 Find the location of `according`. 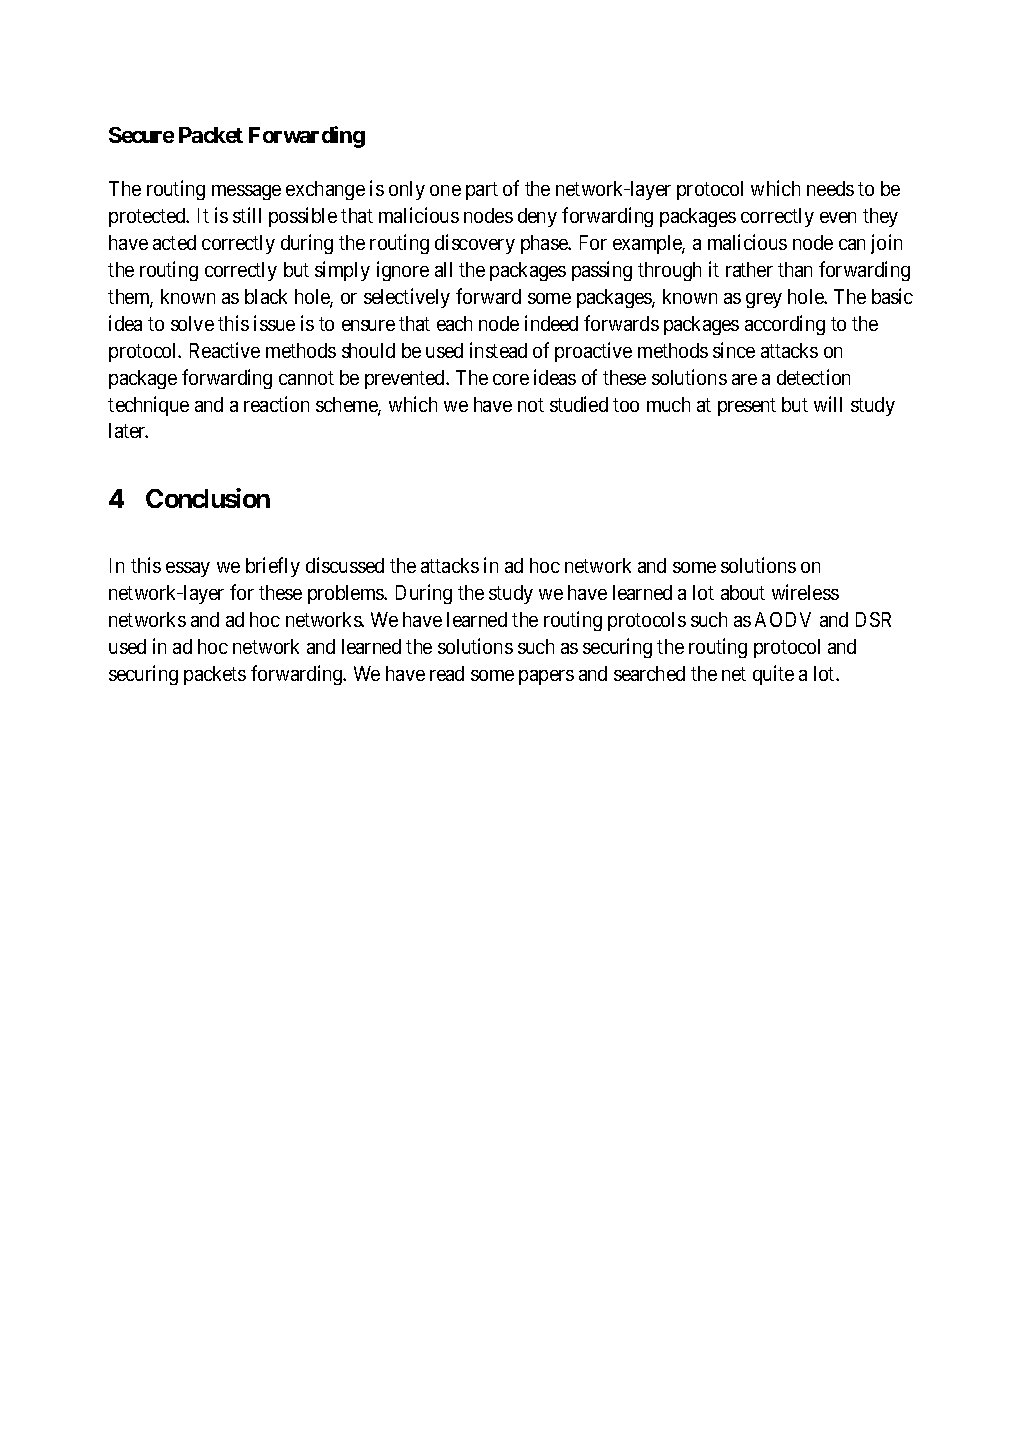

according is located at coordinates (785, 325).
